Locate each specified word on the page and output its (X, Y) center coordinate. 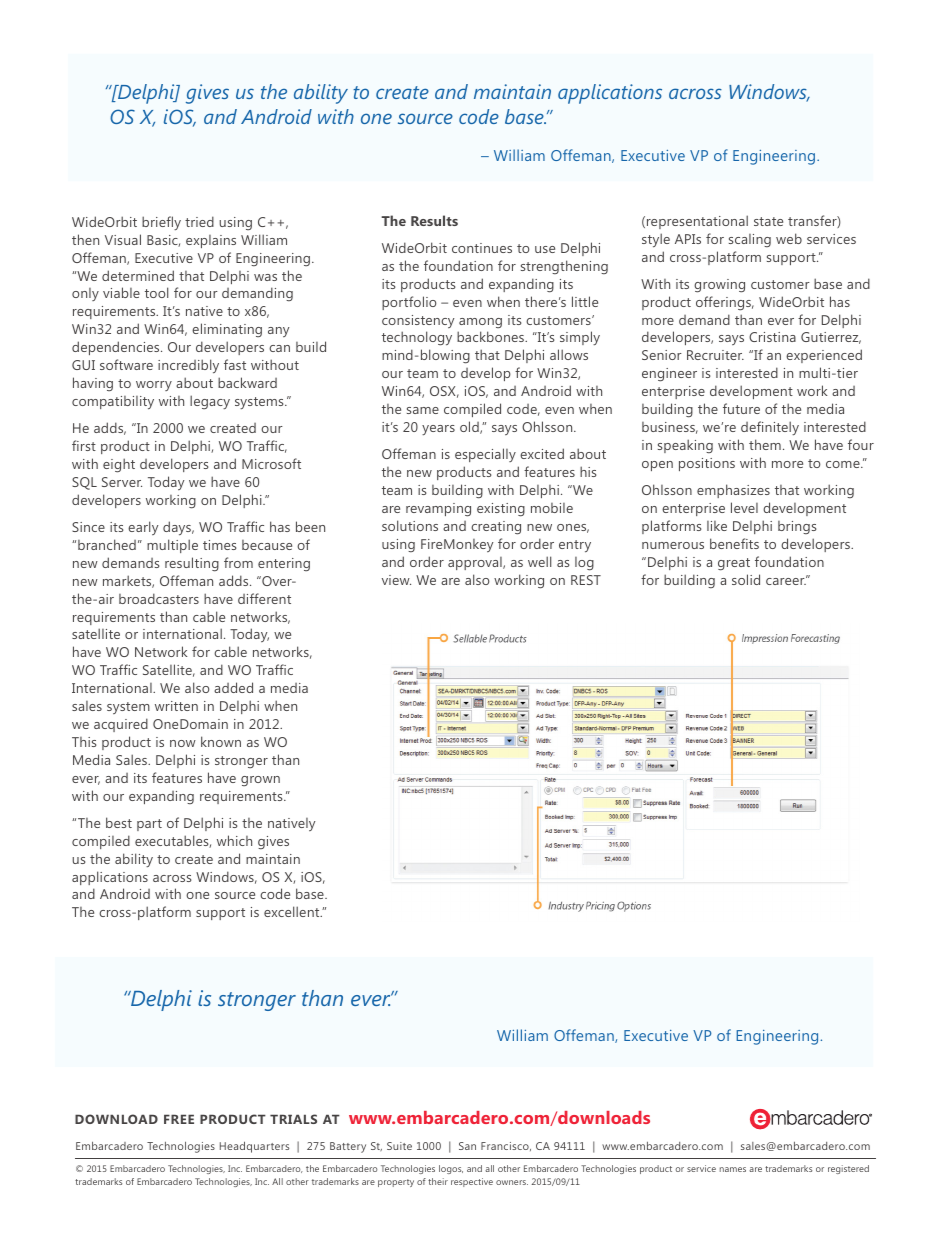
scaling (750, 240)
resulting (192, 564)
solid (746, 579)
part (149, 825)
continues (482, 248)
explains (211, 241)
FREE (179, 1119)
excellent (293, 911)
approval (476, 563)
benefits (734, 543)
